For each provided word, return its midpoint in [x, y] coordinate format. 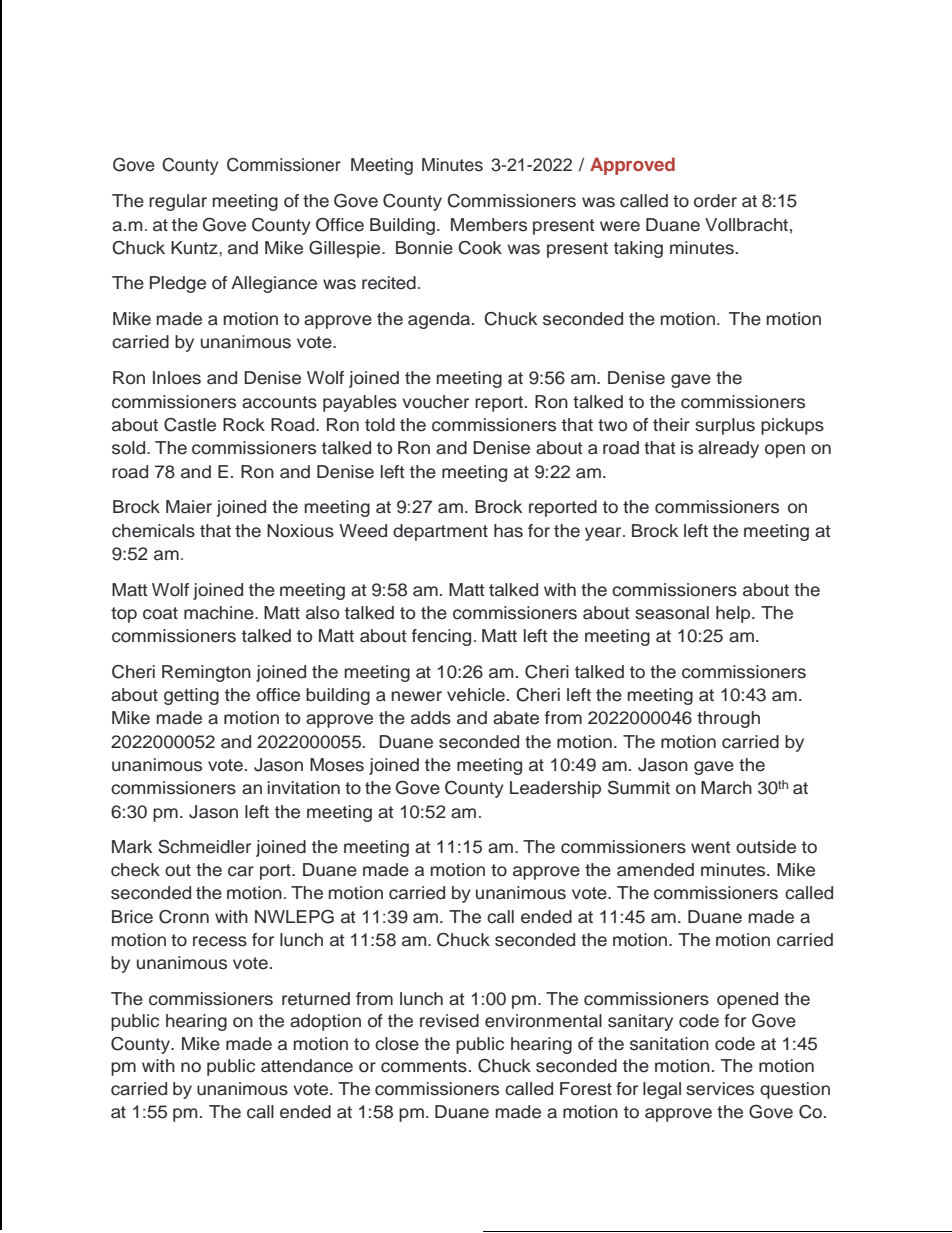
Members [489, 225]
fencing [441, 637]
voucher [435, 402]
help [734, 614]
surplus [725, 426]
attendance [307, 1066]
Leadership [555, 789]
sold [130, 448]
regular [178, 202]
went [711, 847]
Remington [206, 673]
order [715, 201]
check [135, 870]
